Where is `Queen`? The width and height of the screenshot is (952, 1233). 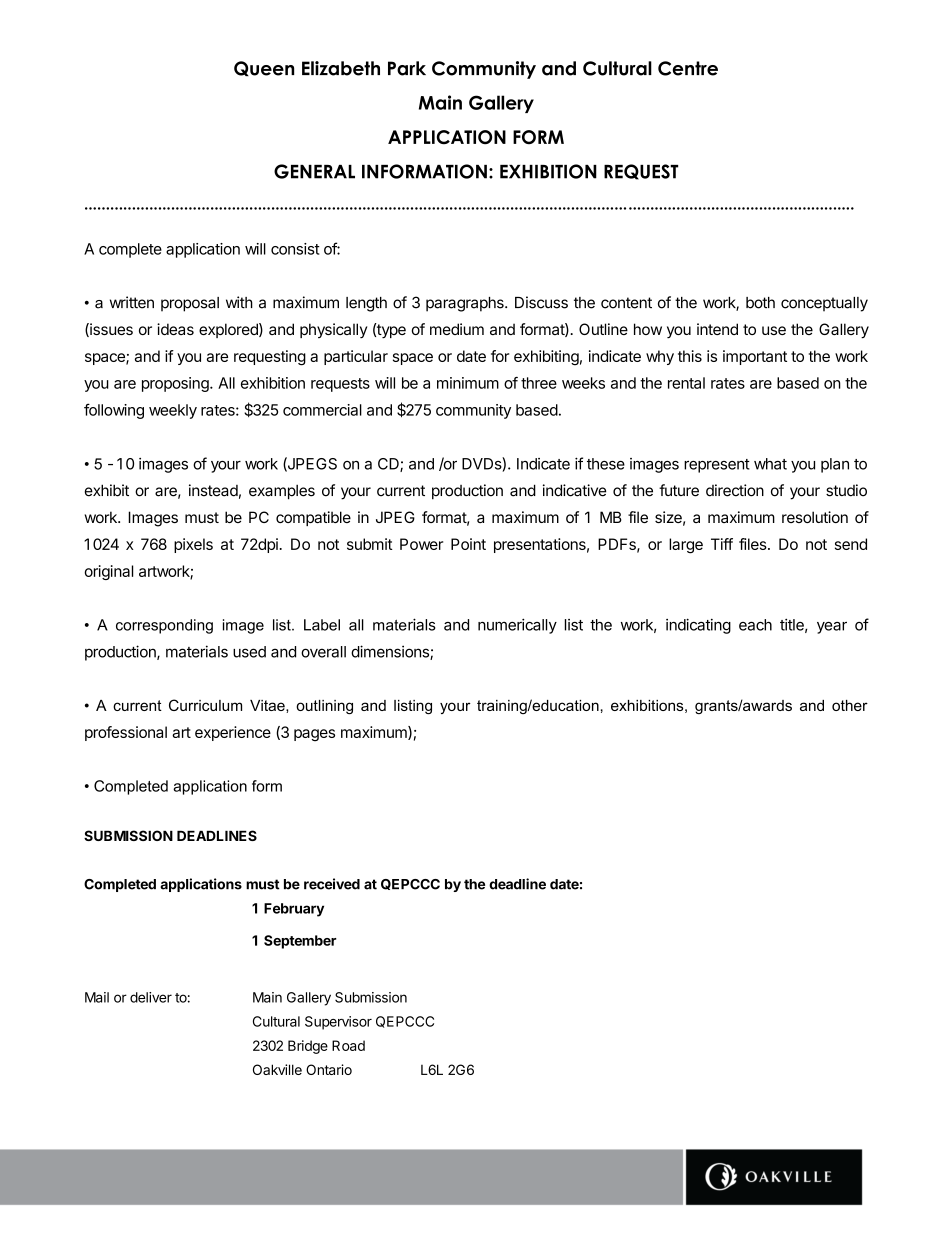
Queen is located at coordinates (264, 68).
